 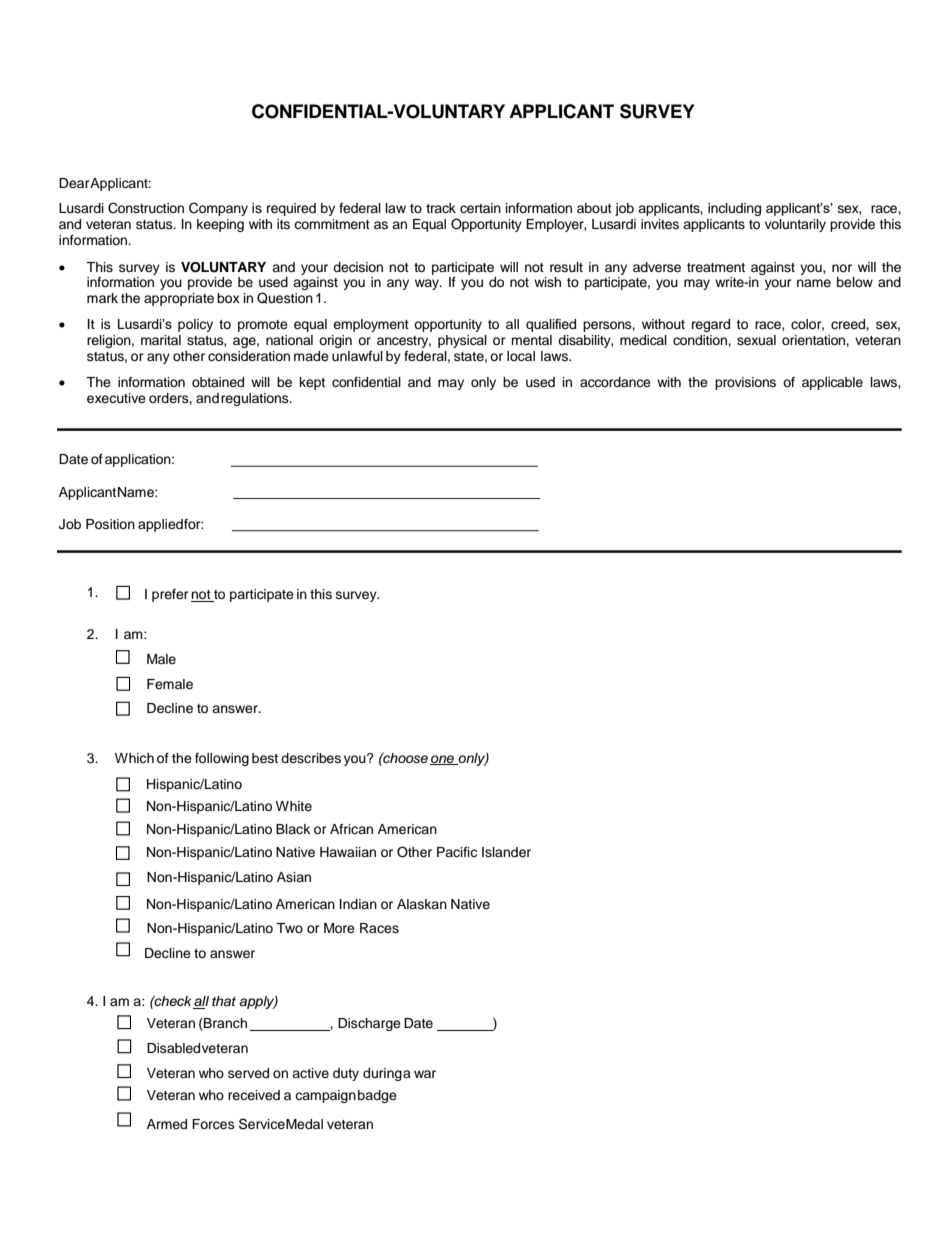 What do you see at coordinates (480, 208) in the image?
I see `certain` at bounding box center [480, 208].
